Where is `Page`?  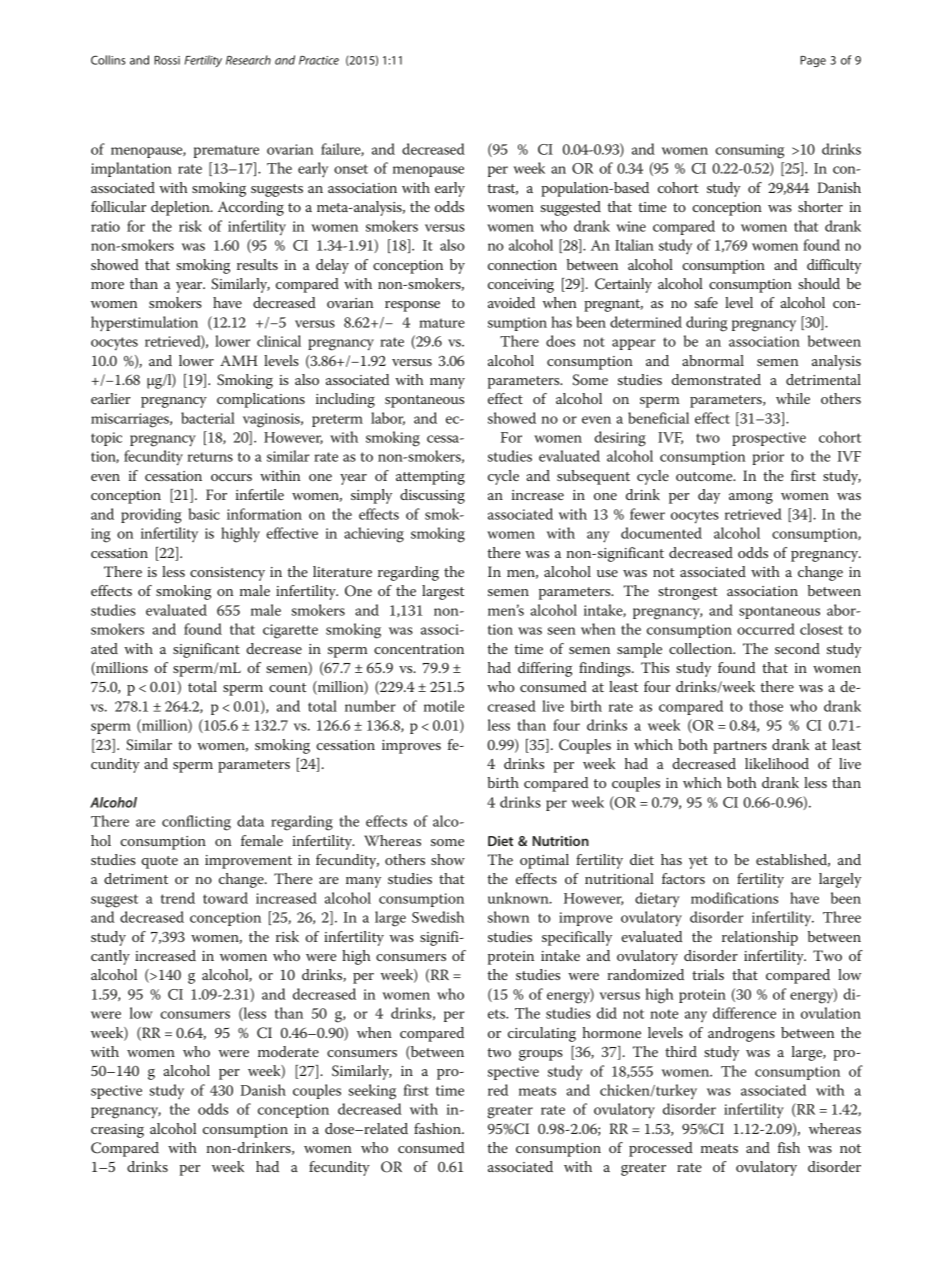 Page is located at coordinates (813, 61).
